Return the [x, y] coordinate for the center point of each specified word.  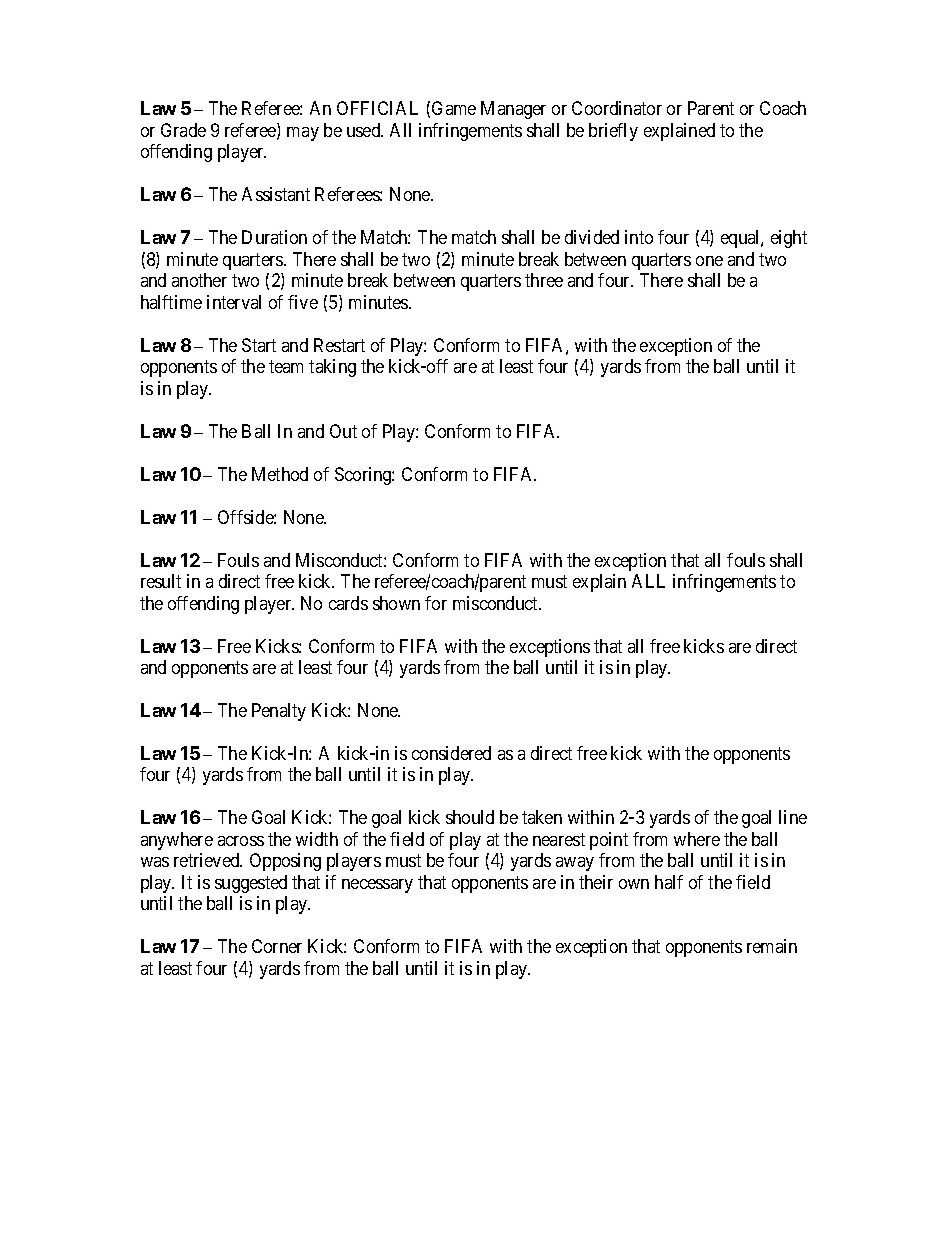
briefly [613, 132]
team [286, 366]
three [544, 280]
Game [454, 108]
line [793, 817]
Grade [183, 130]
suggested [251, 884]
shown [396, 603]
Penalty [279, 712]
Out [343, 431]
